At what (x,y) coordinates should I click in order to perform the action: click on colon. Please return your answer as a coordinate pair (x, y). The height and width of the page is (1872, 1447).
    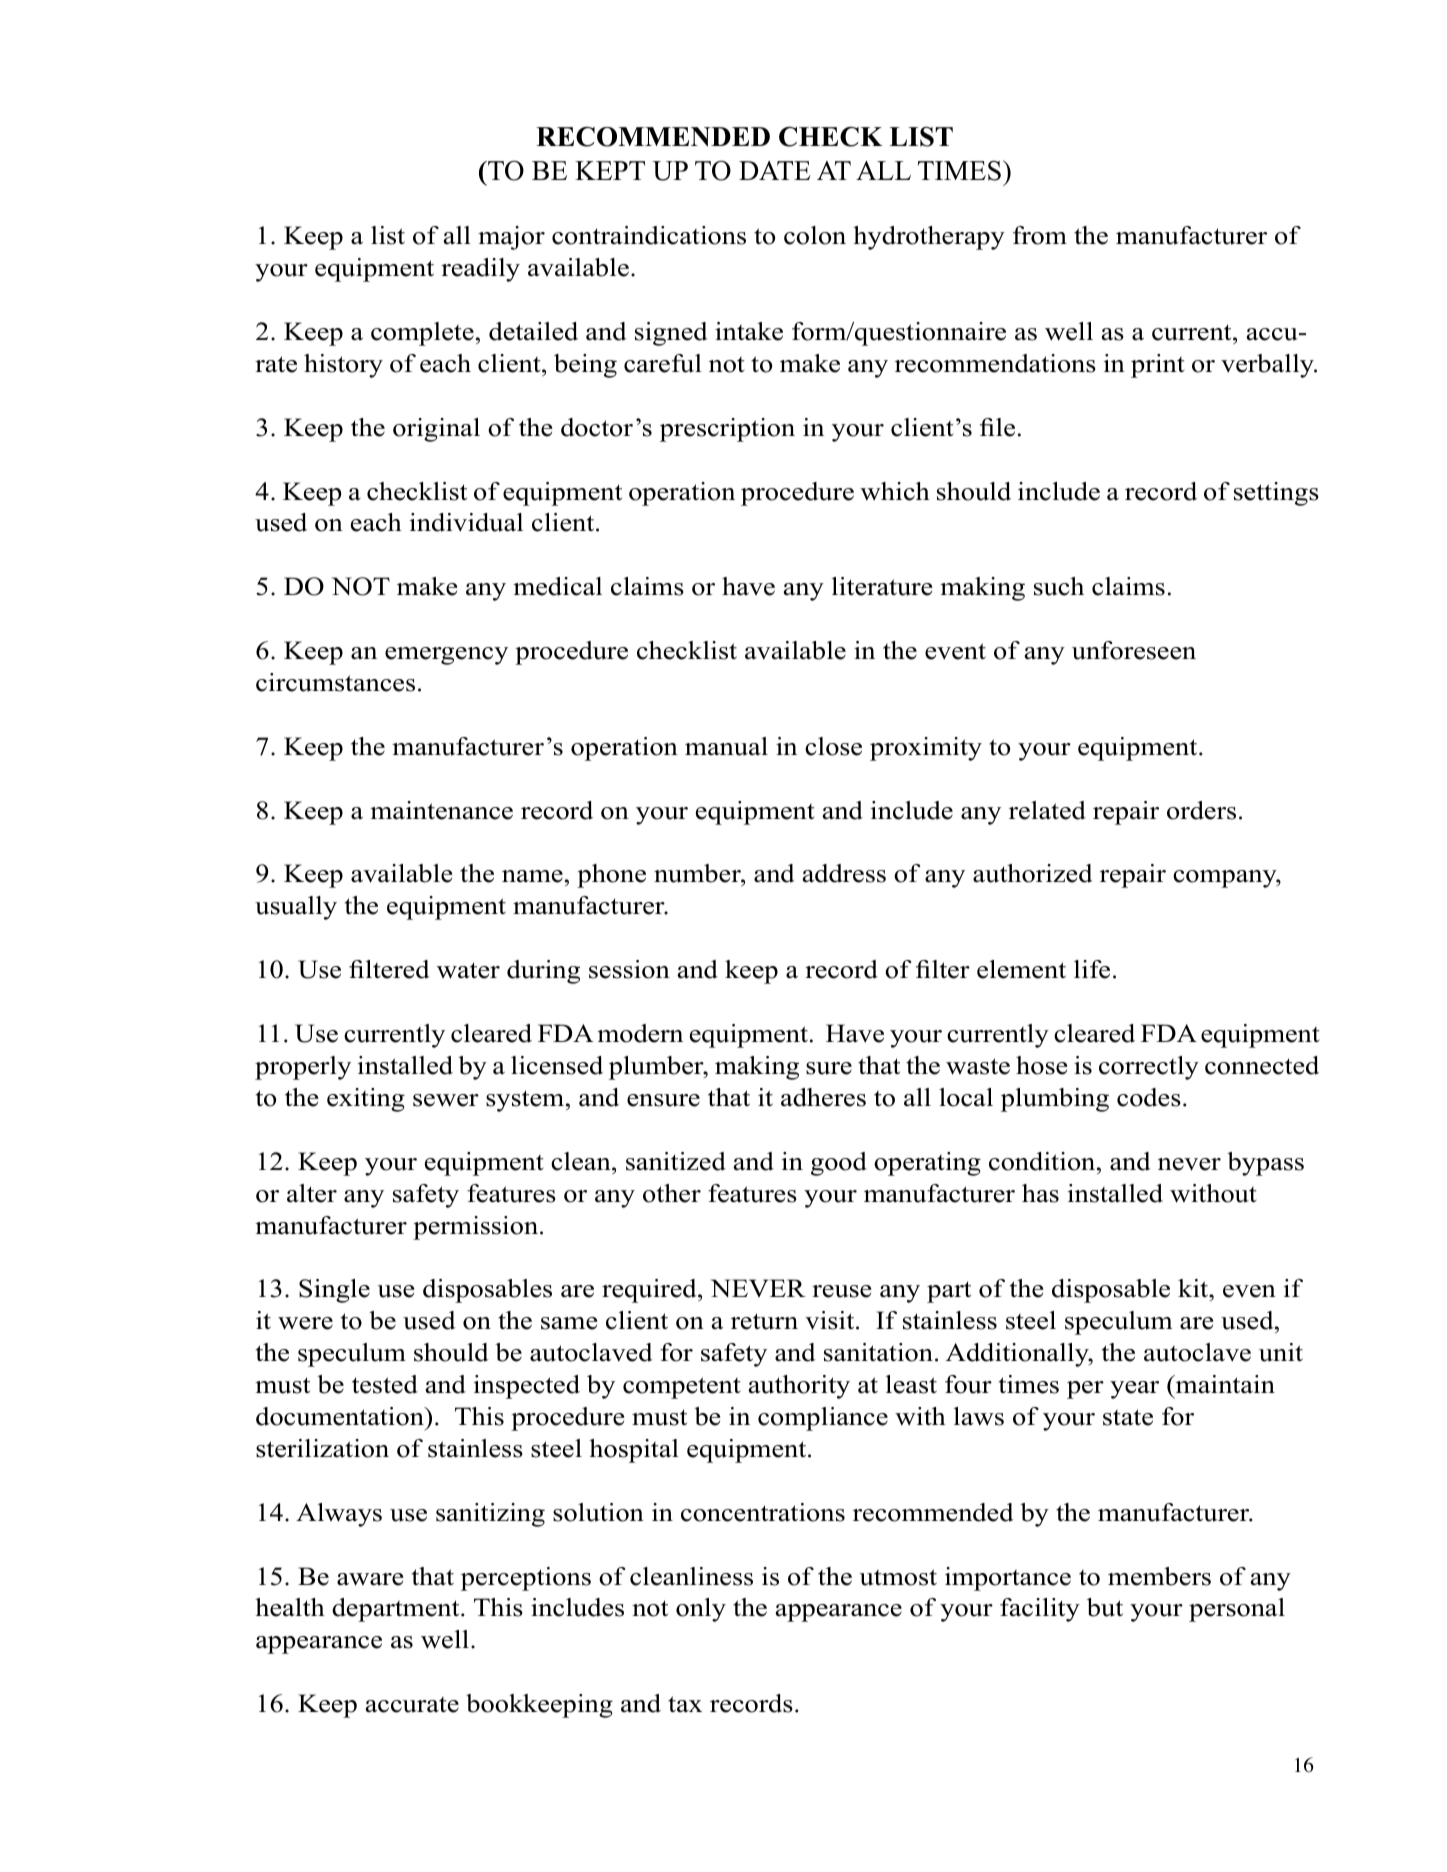
    Looking at the image, I should click on (815, 235).
